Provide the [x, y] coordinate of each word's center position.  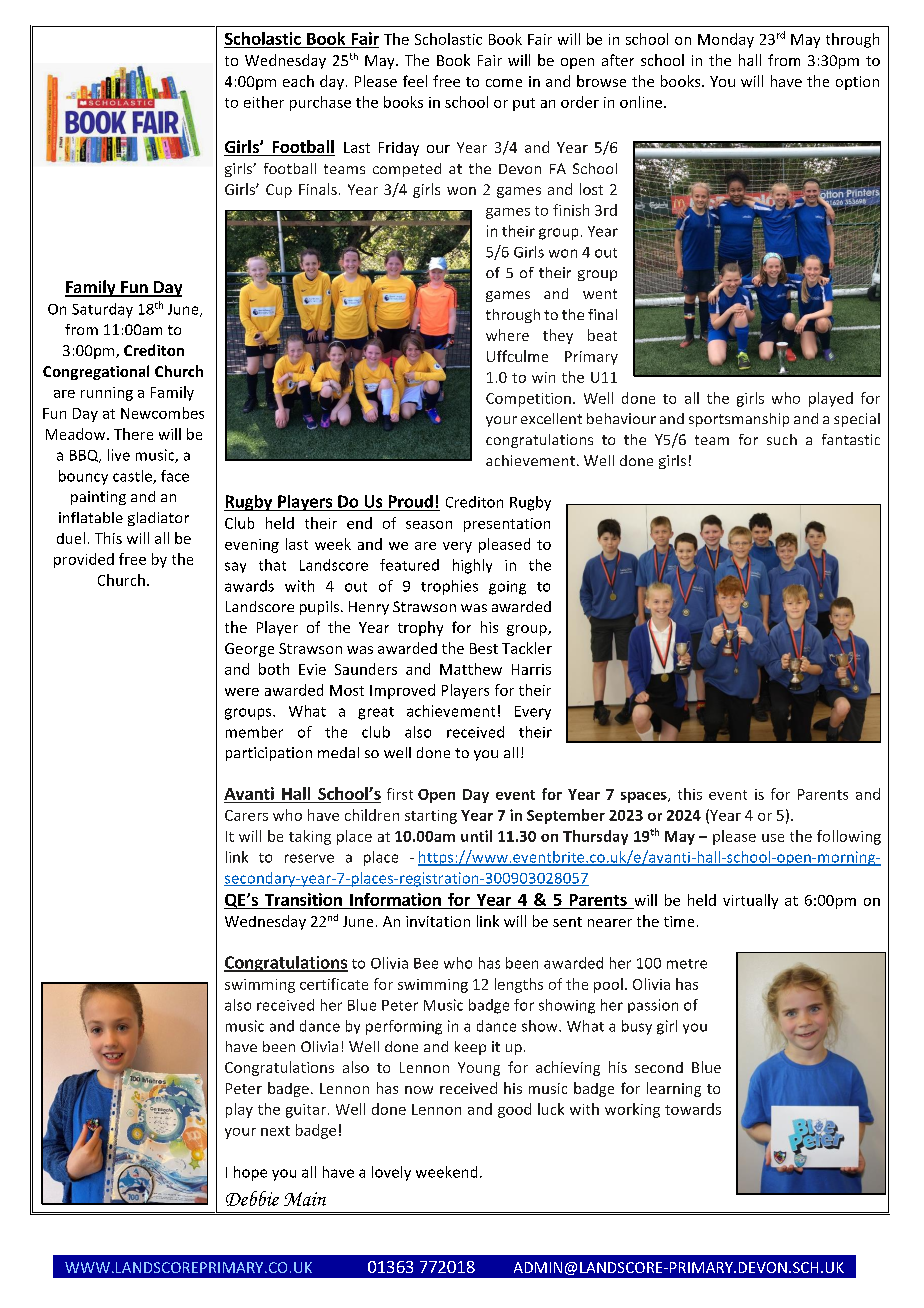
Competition [528, 400]
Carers [246, 815]
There [133, 434]
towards [693, 1109]
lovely [391, 1173]
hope [250, 1173]
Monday [726, 40]
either [264, 102]
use [773, 838]
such [782, 439]
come [504, 83]
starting [431, 817]
